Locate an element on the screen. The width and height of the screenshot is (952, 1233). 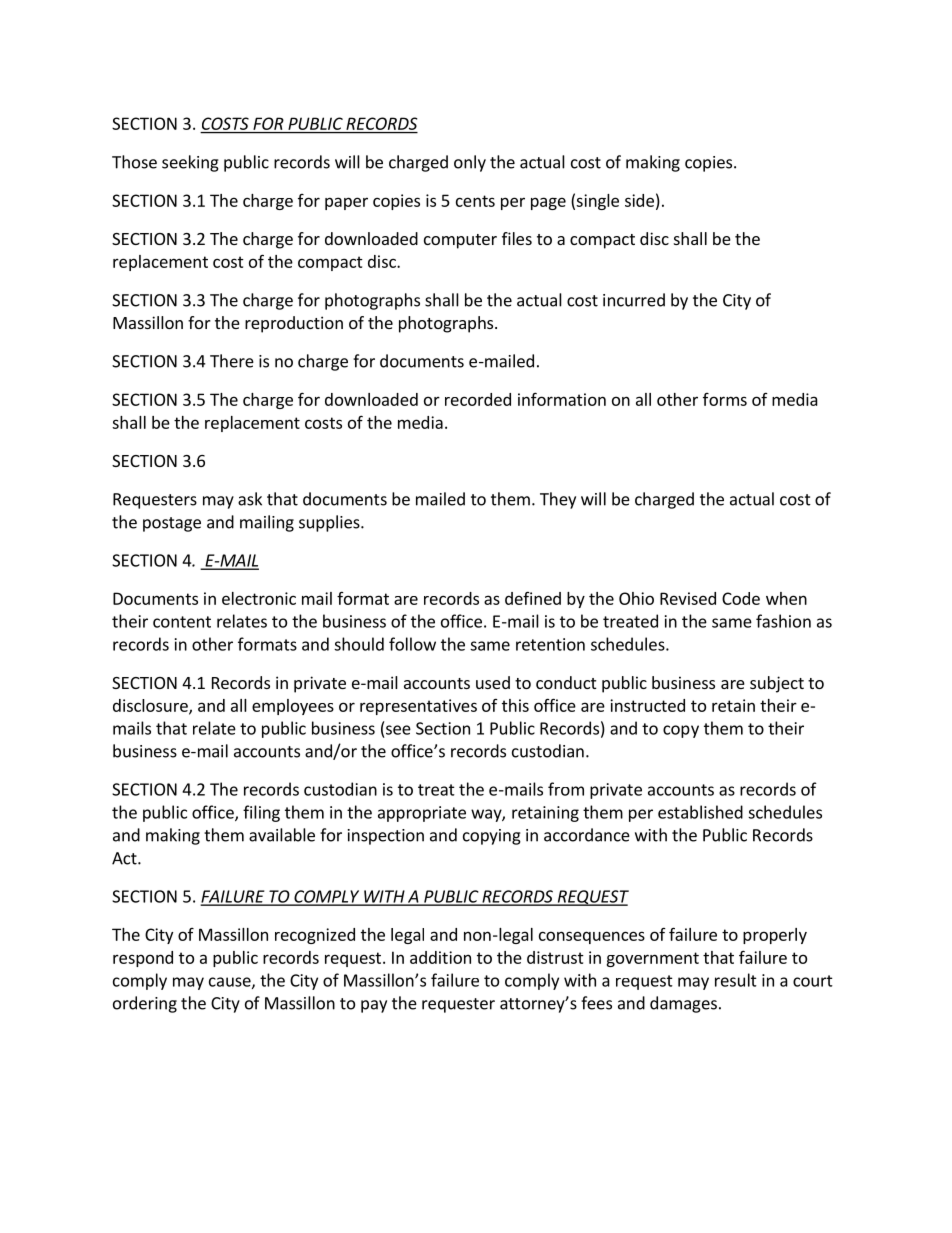
side is located at coordinates (639, 200).
